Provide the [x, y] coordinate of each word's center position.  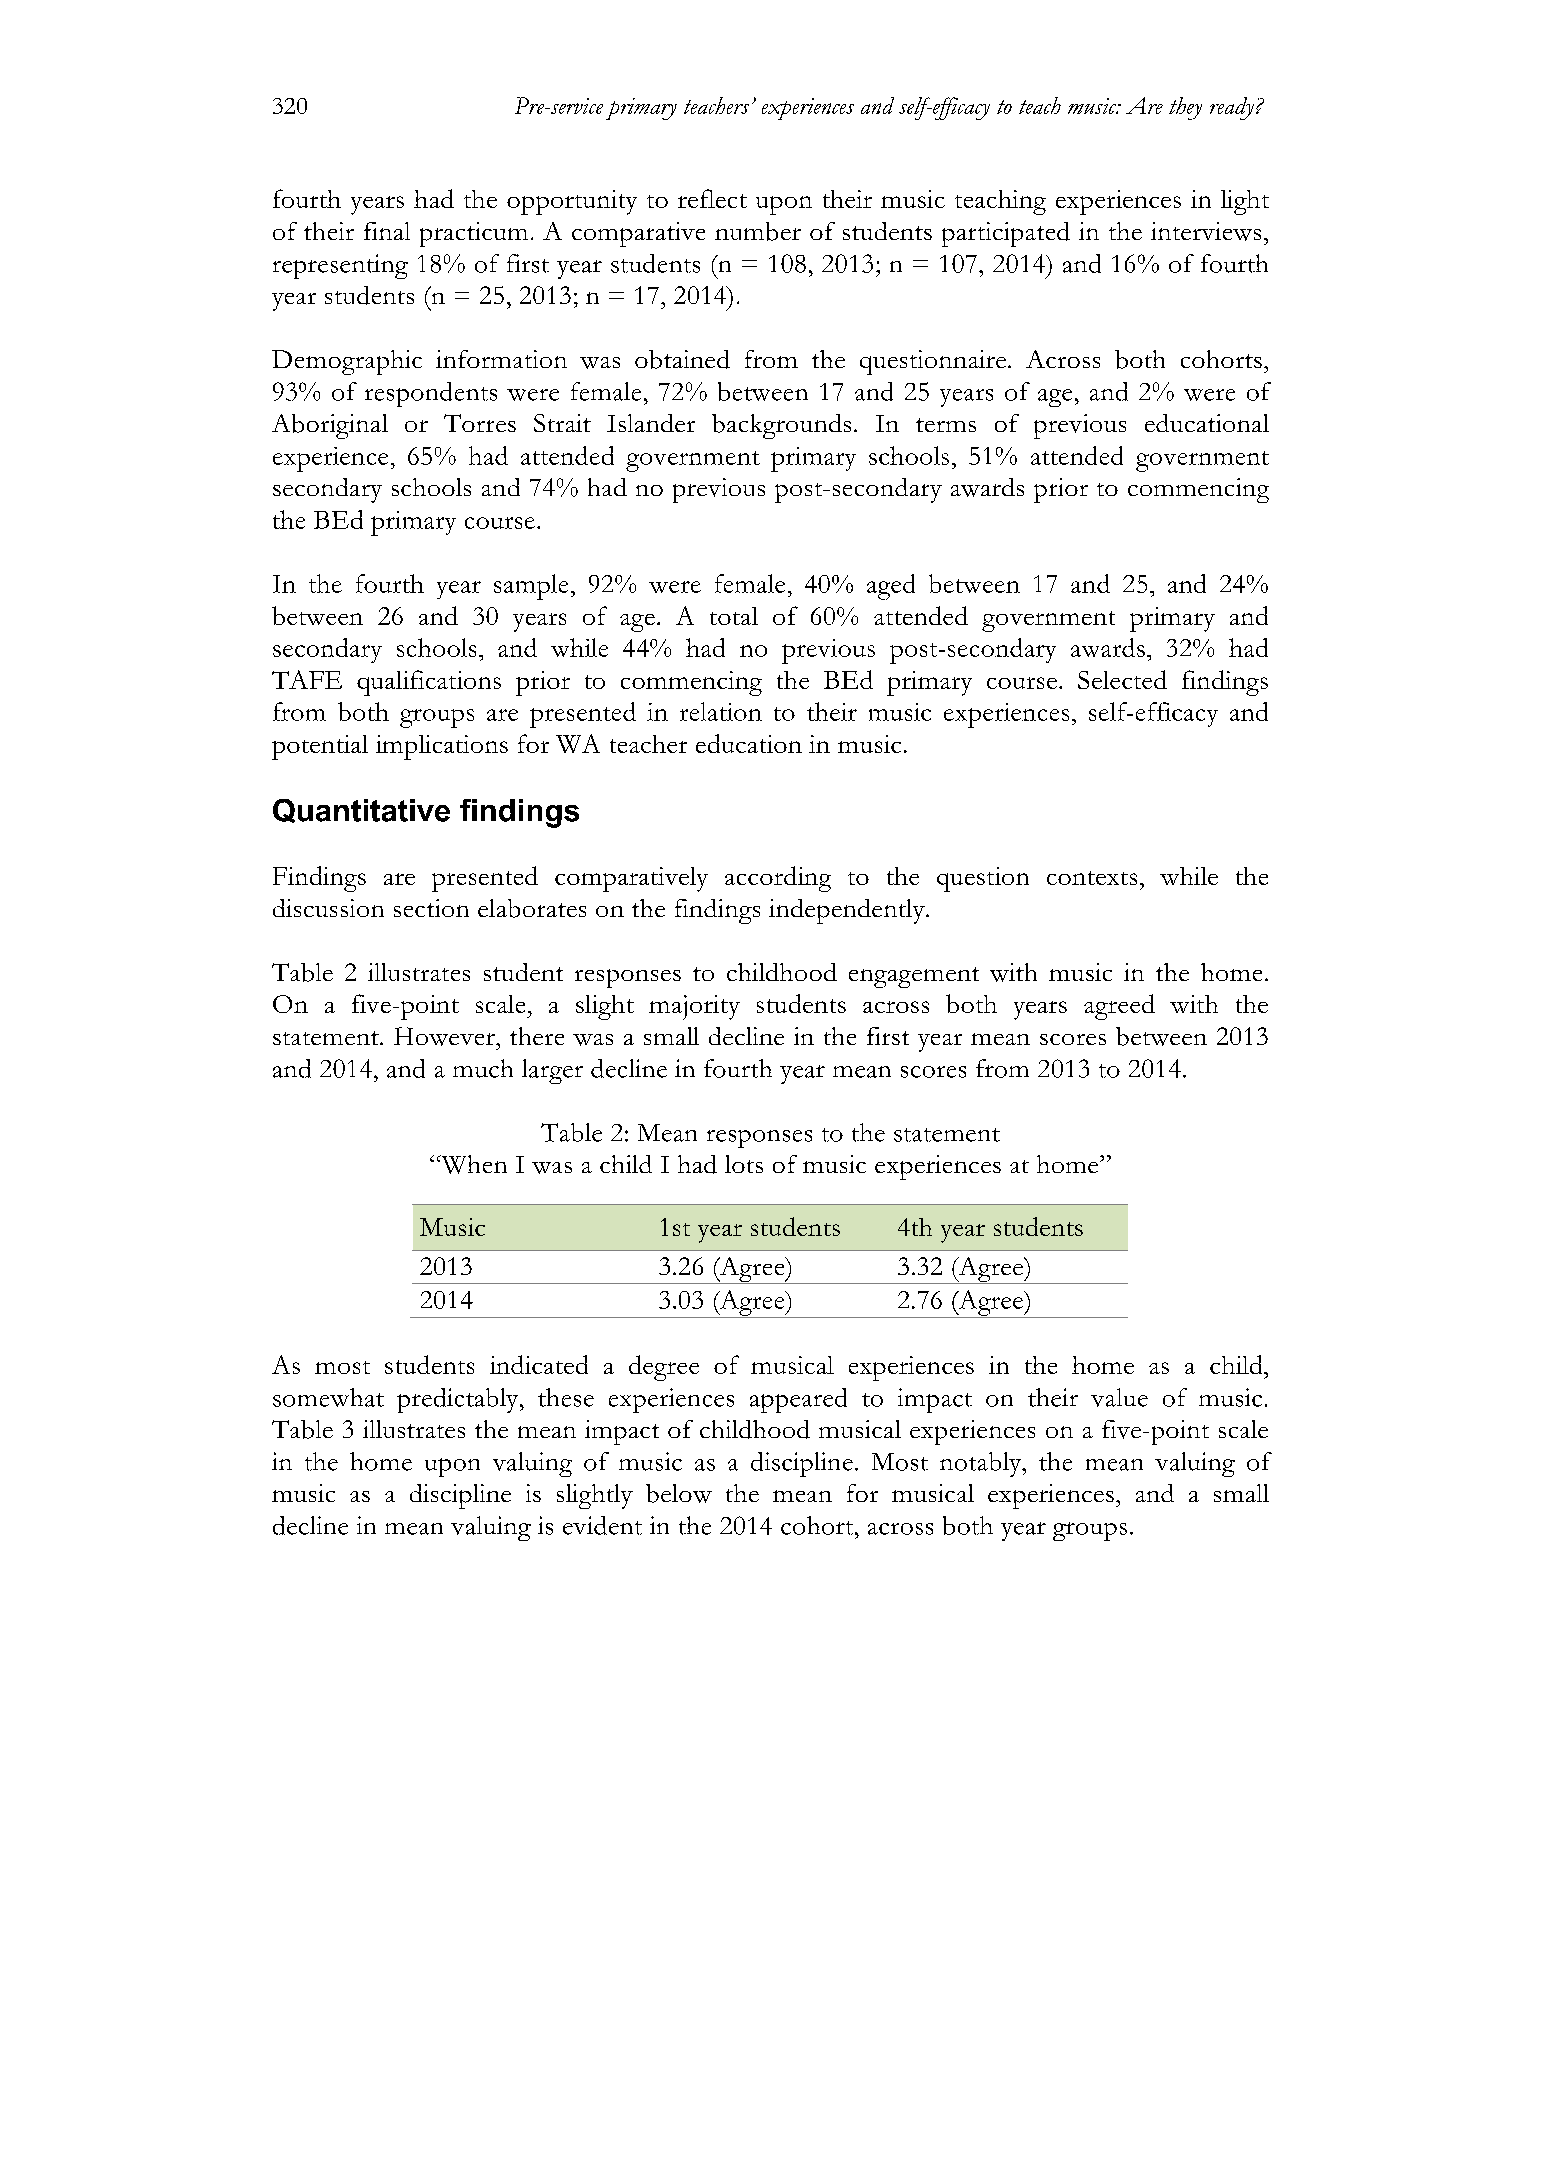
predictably [459, 1400]
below [679, 1493]
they [1185, 108]
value [1119, 1397]
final [387, 231]
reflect [712, 198]
